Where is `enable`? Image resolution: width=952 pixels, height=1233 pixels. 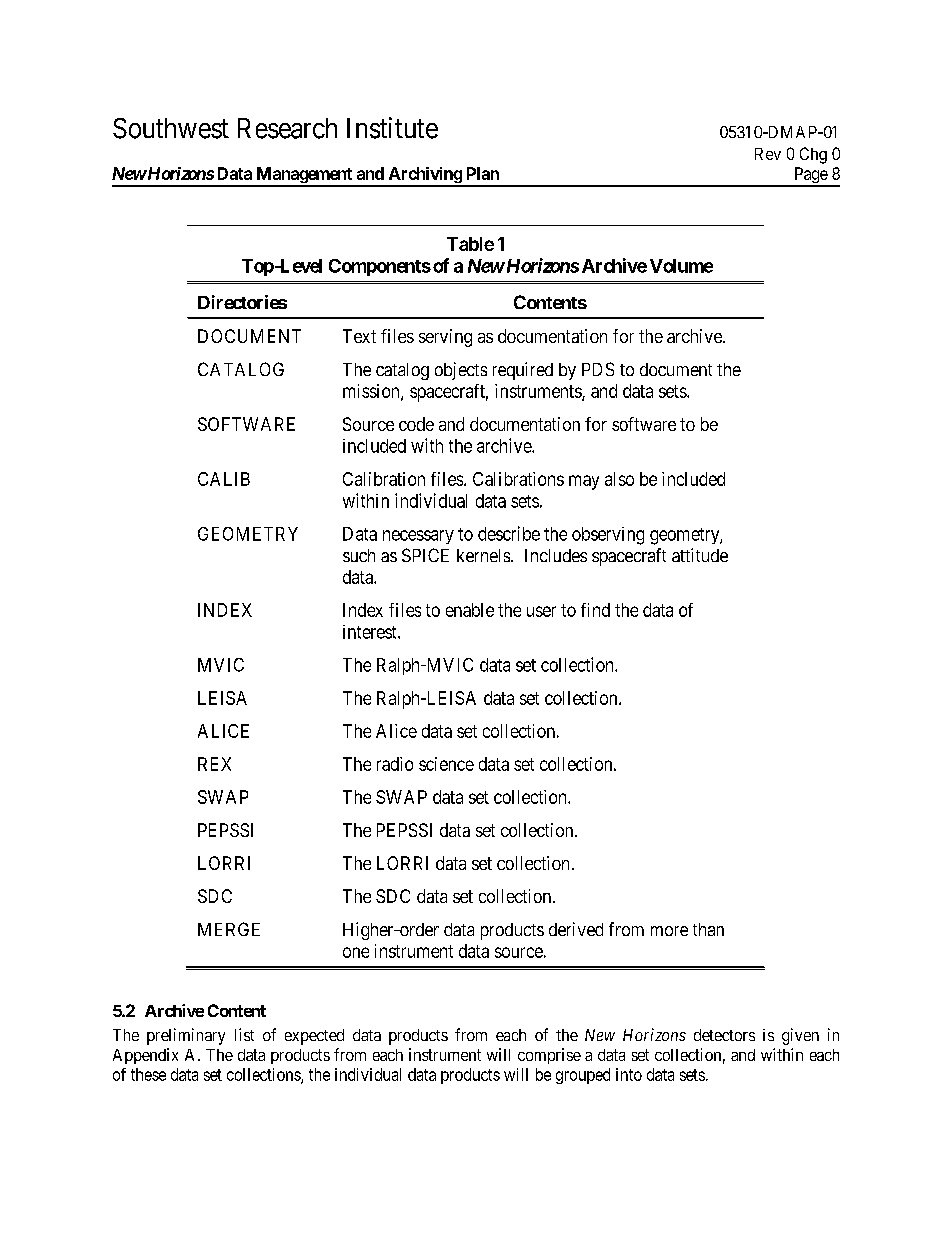
enable is located at coordinates (470, 610).
